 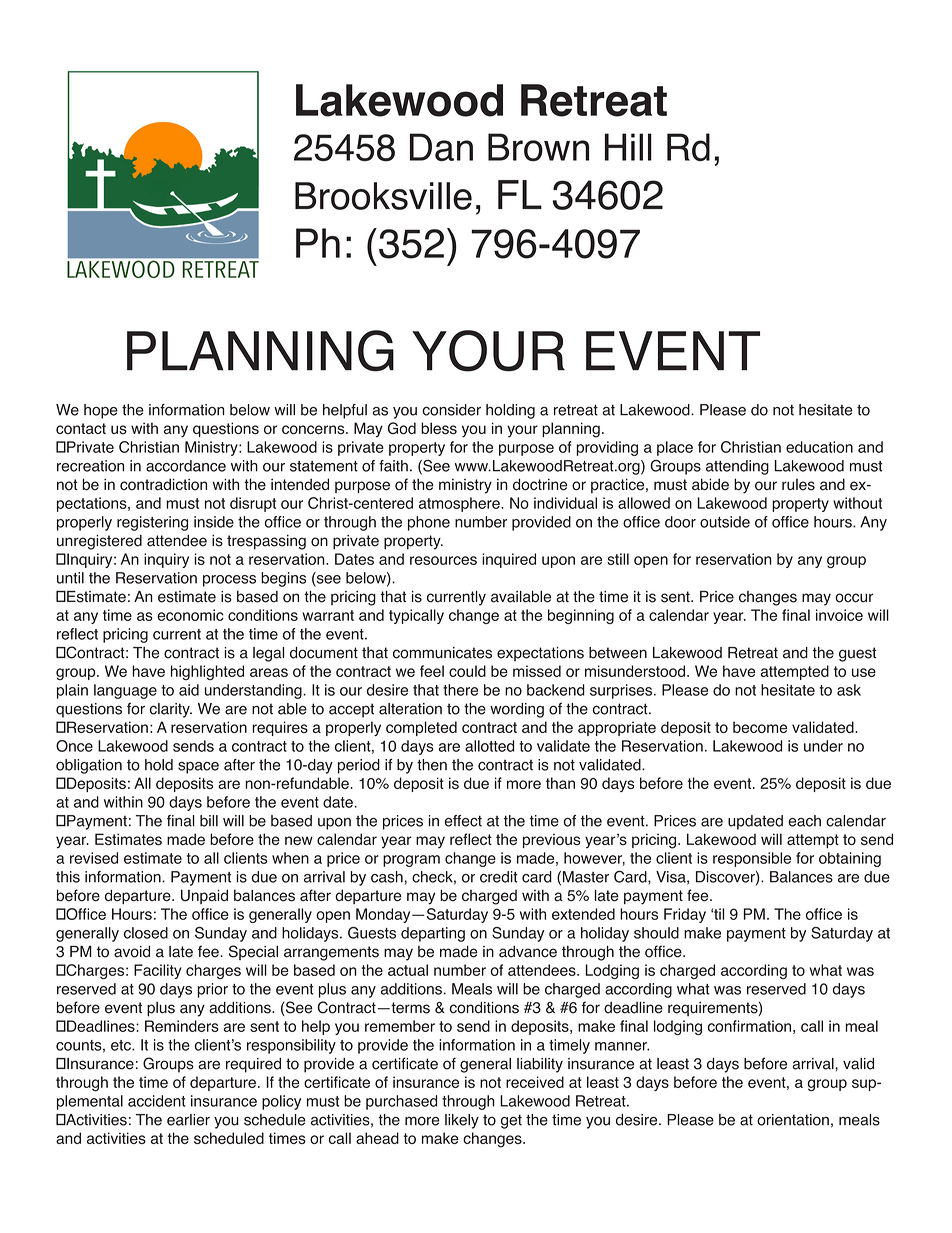 I want to click on earlier, so click(x=188, y=1120).
